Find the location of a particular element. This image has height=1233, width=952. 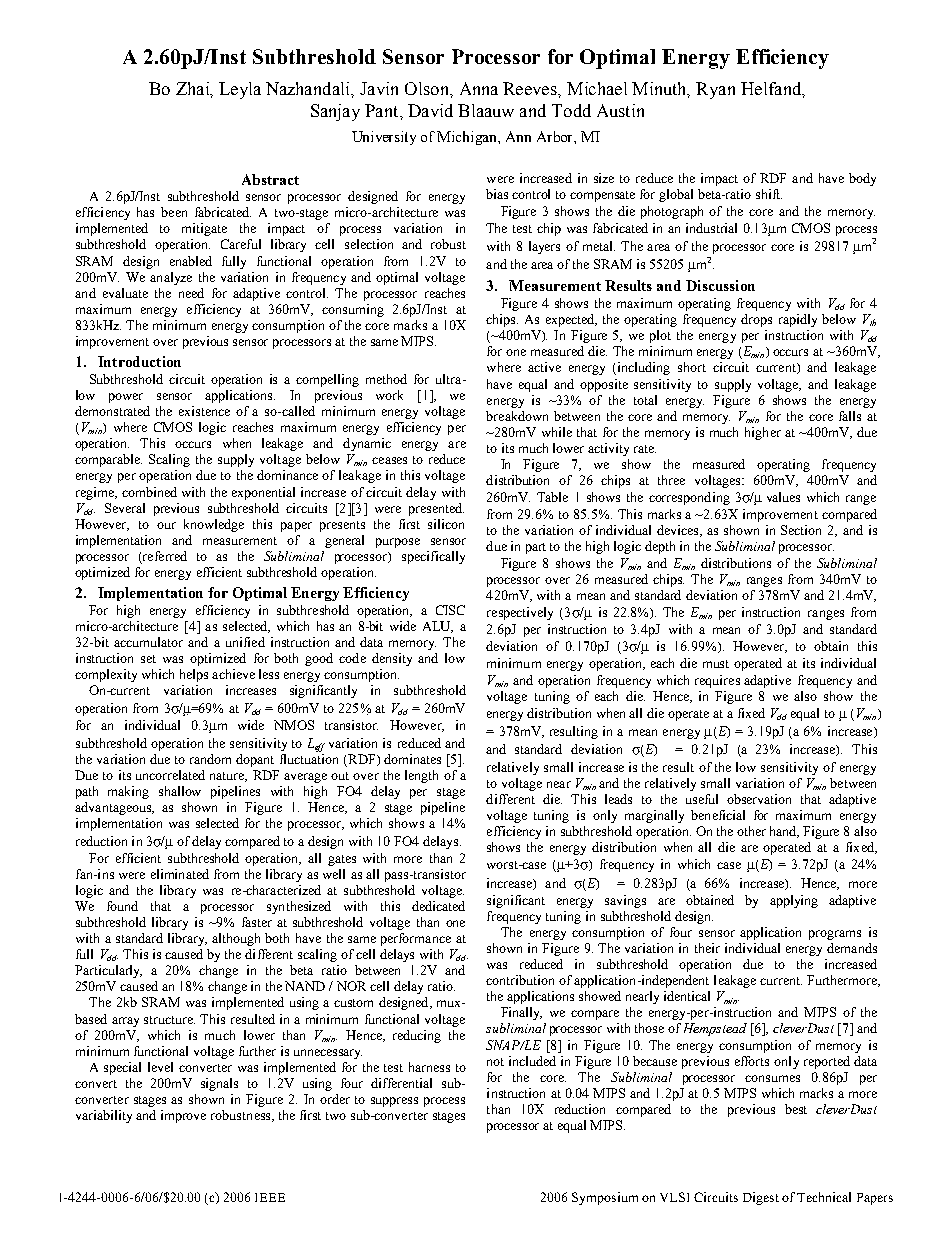

accumulator is located at coordinates (148, 642).
